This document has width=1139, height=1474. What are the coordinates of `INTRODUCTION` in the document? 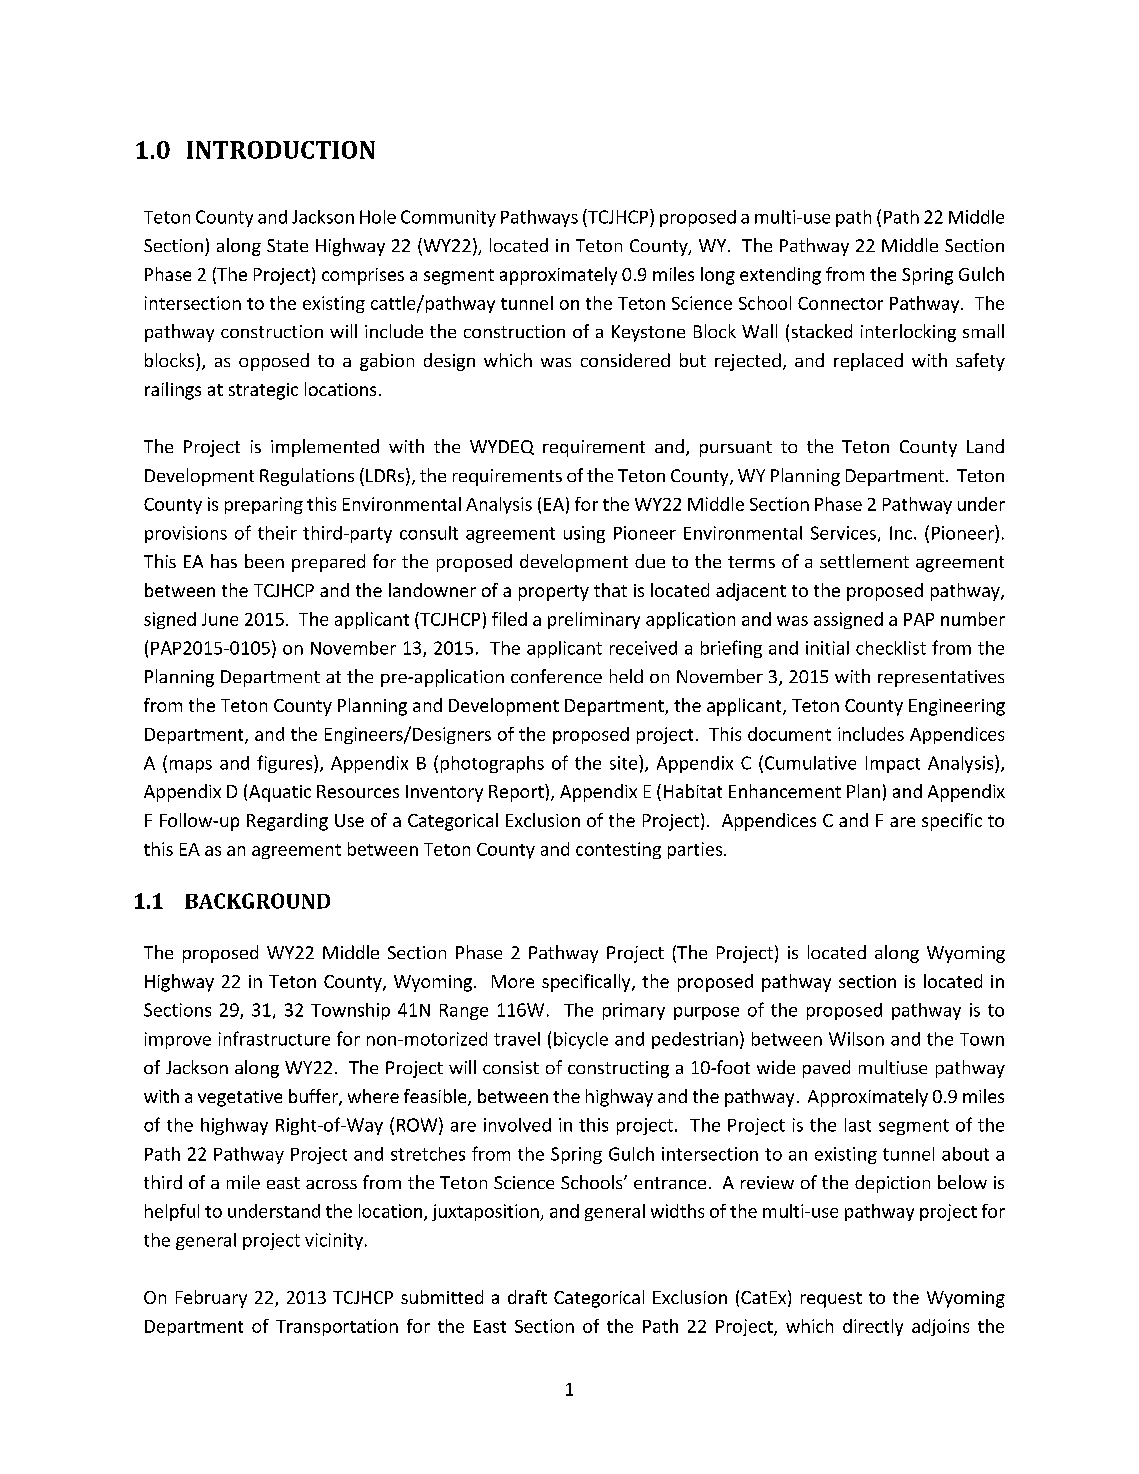 It's located at (281, 150).
